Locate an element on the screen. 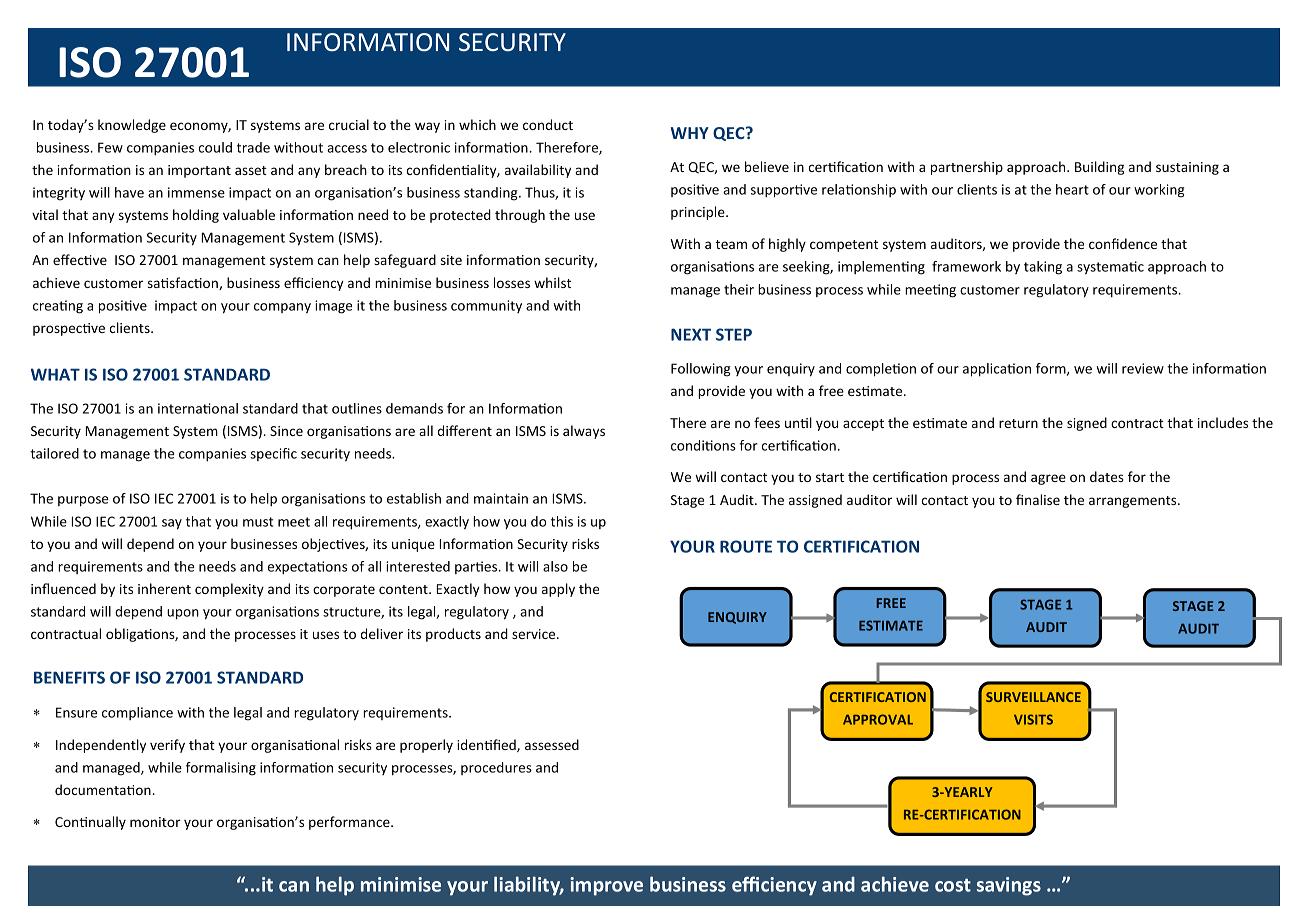  review is located at coordinates (1143, 368).
